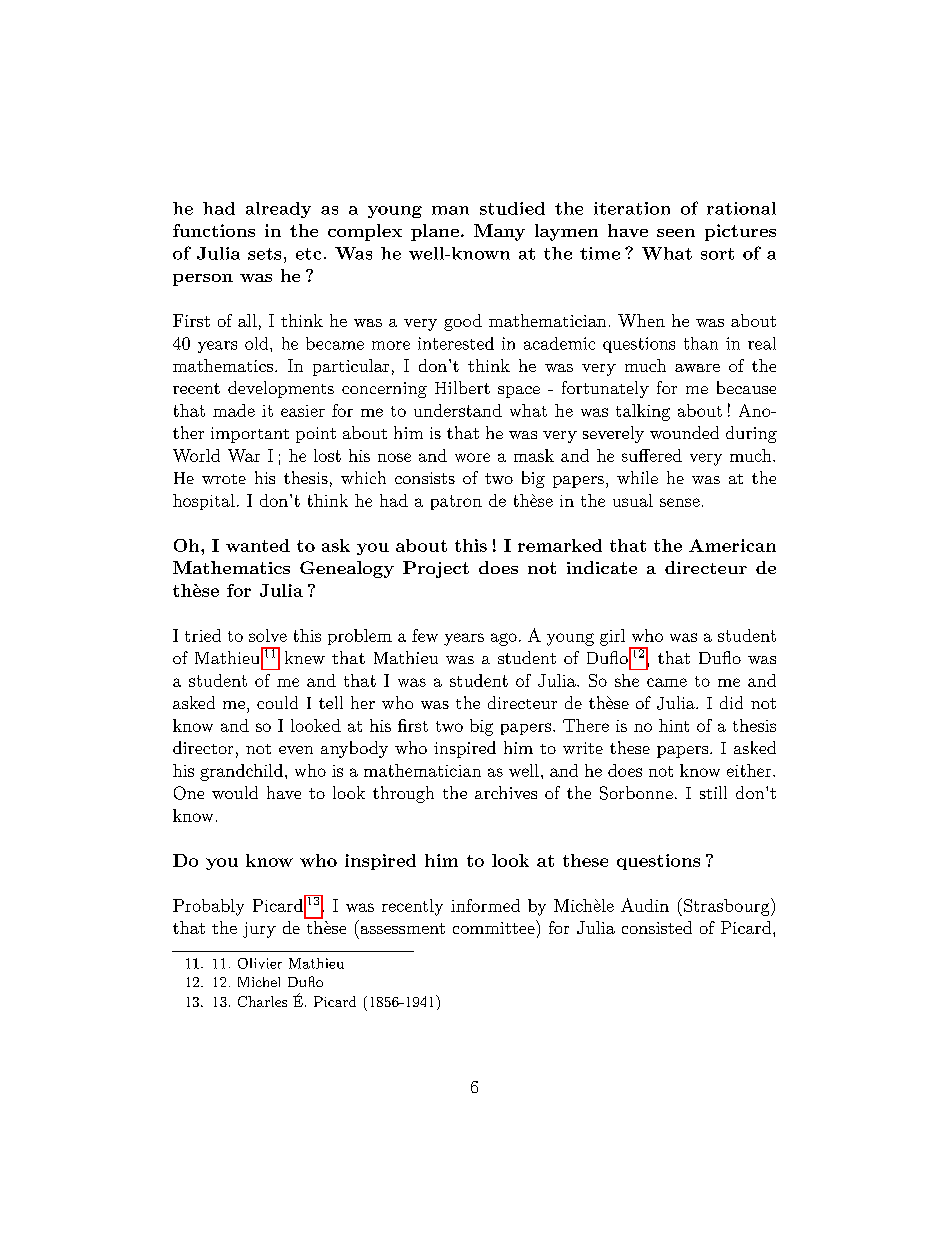  Describe the element at coordinates (495, 927) in the document. I see `committee` at that location.
